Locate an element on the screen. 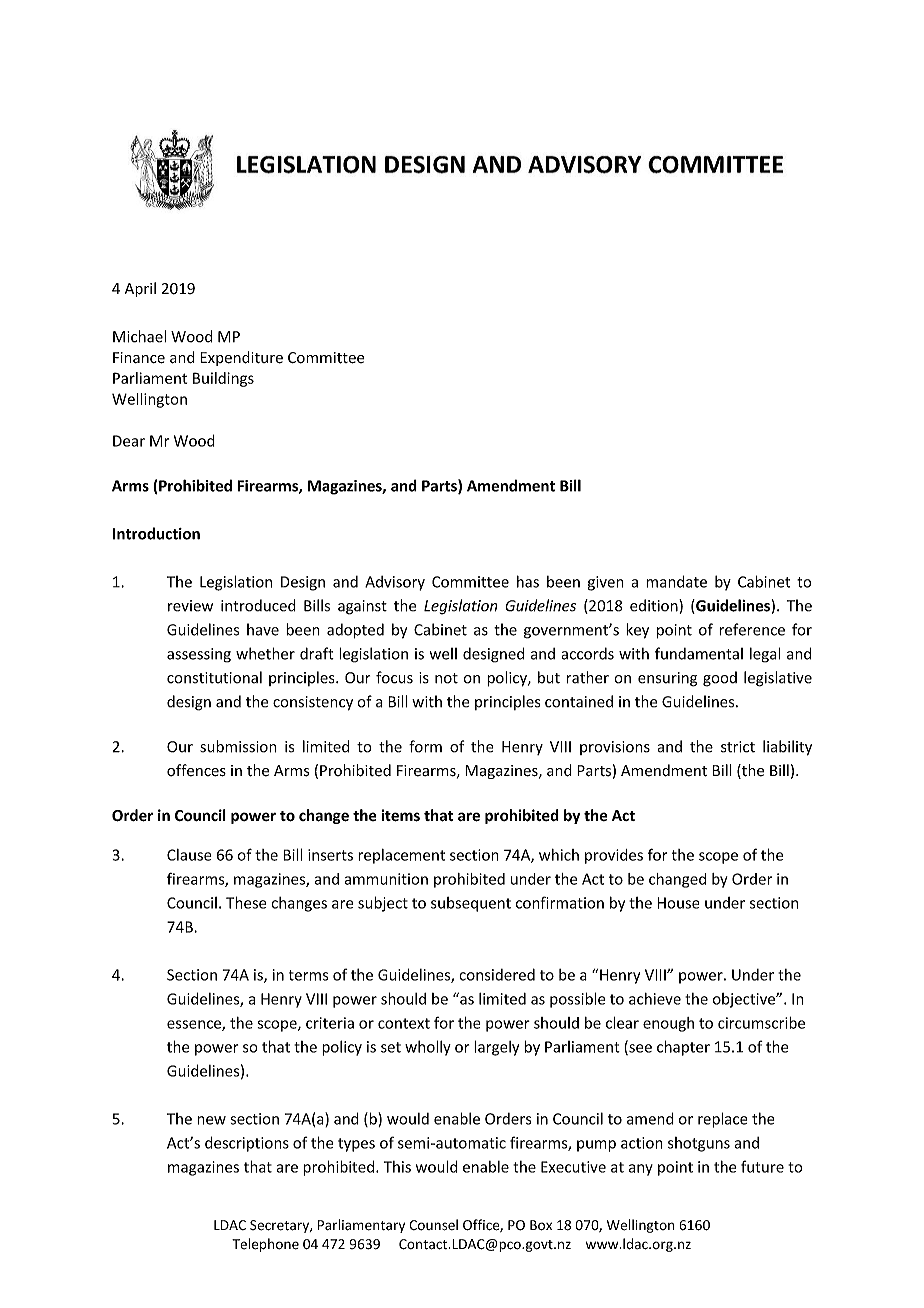 The height and width of the screenshot is (1308, 924). Introduction is located at coordinates (156, 533).
